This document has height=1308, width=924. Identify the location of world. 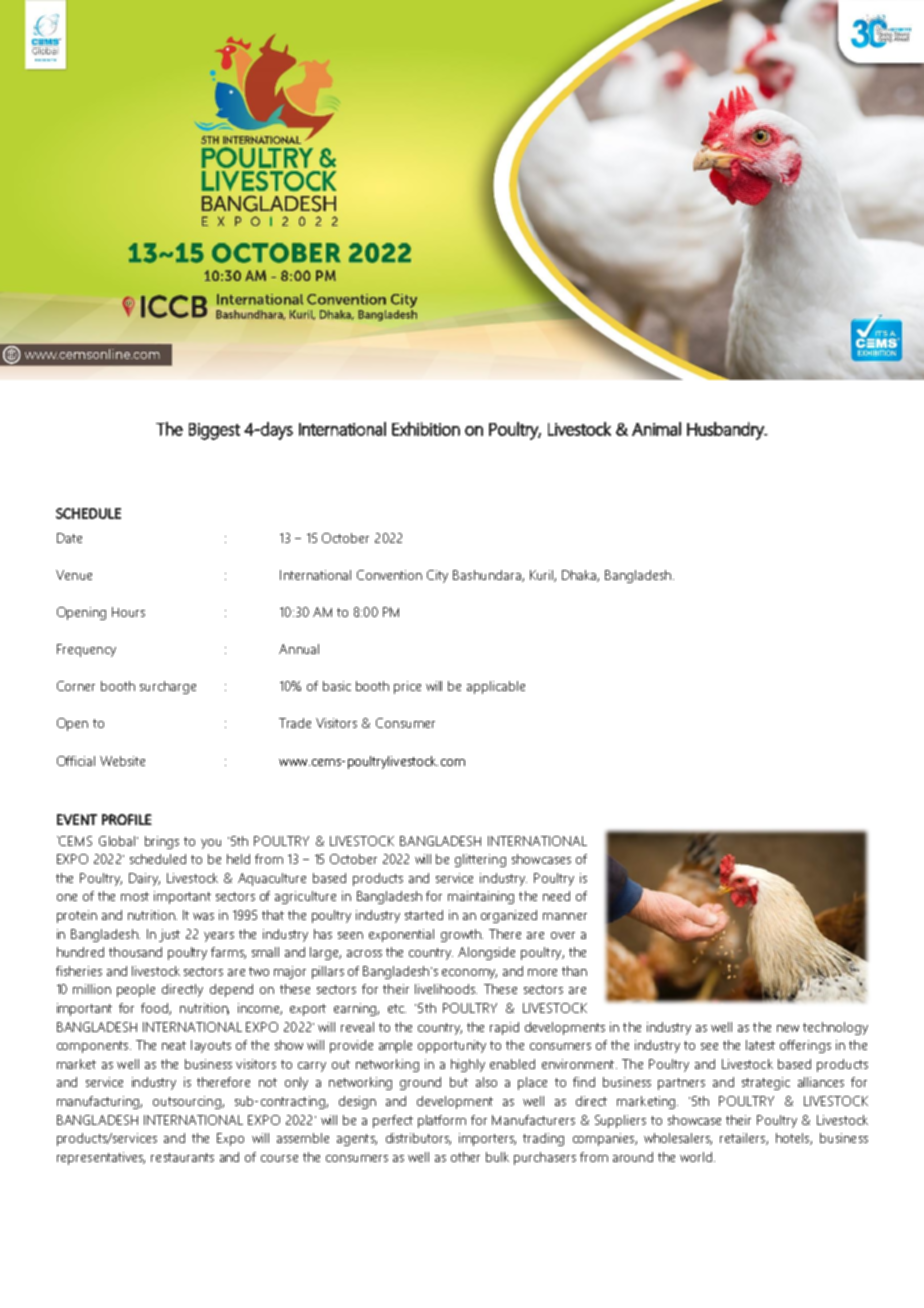
(696, 1157).
